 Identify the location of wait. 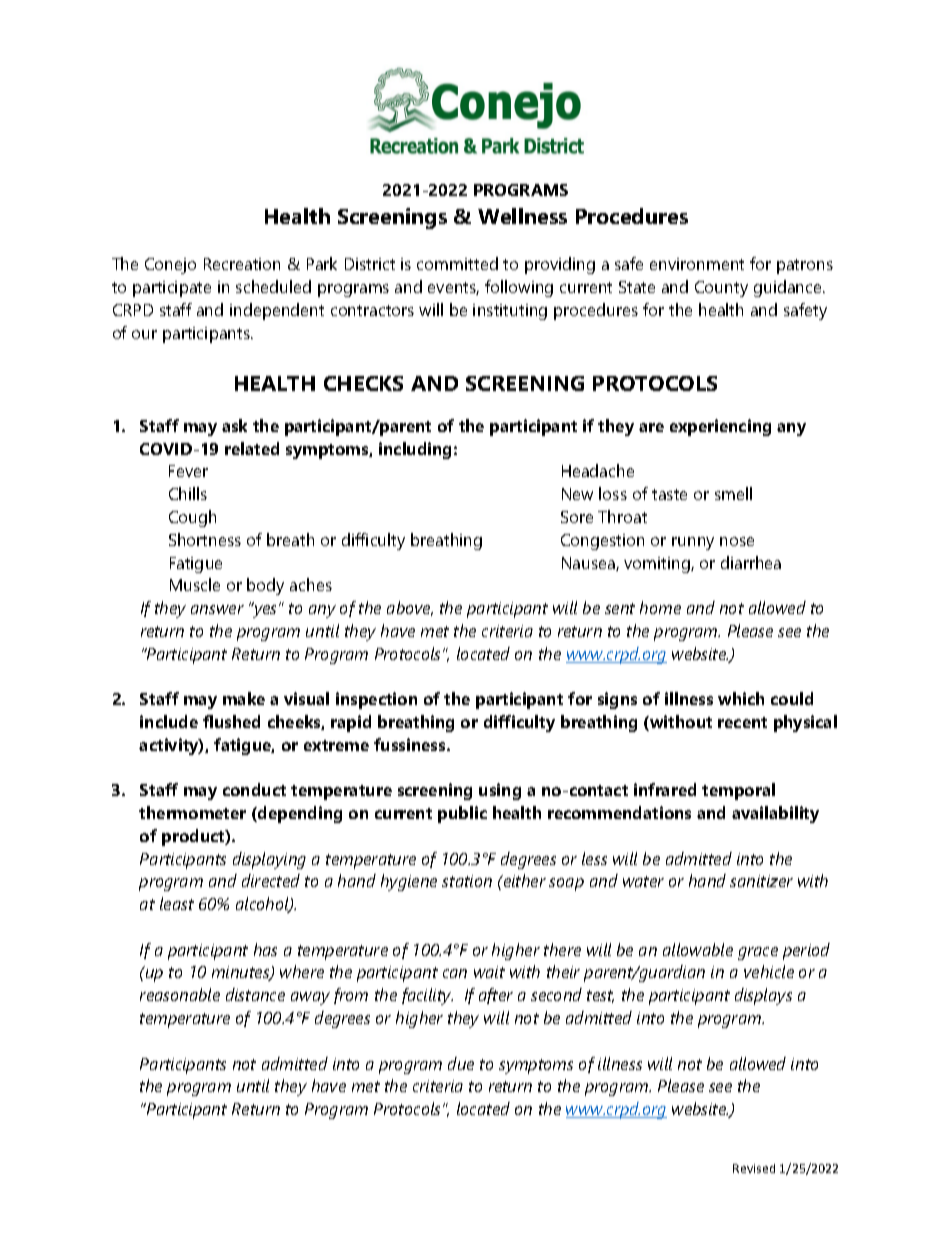
(489, 972).
